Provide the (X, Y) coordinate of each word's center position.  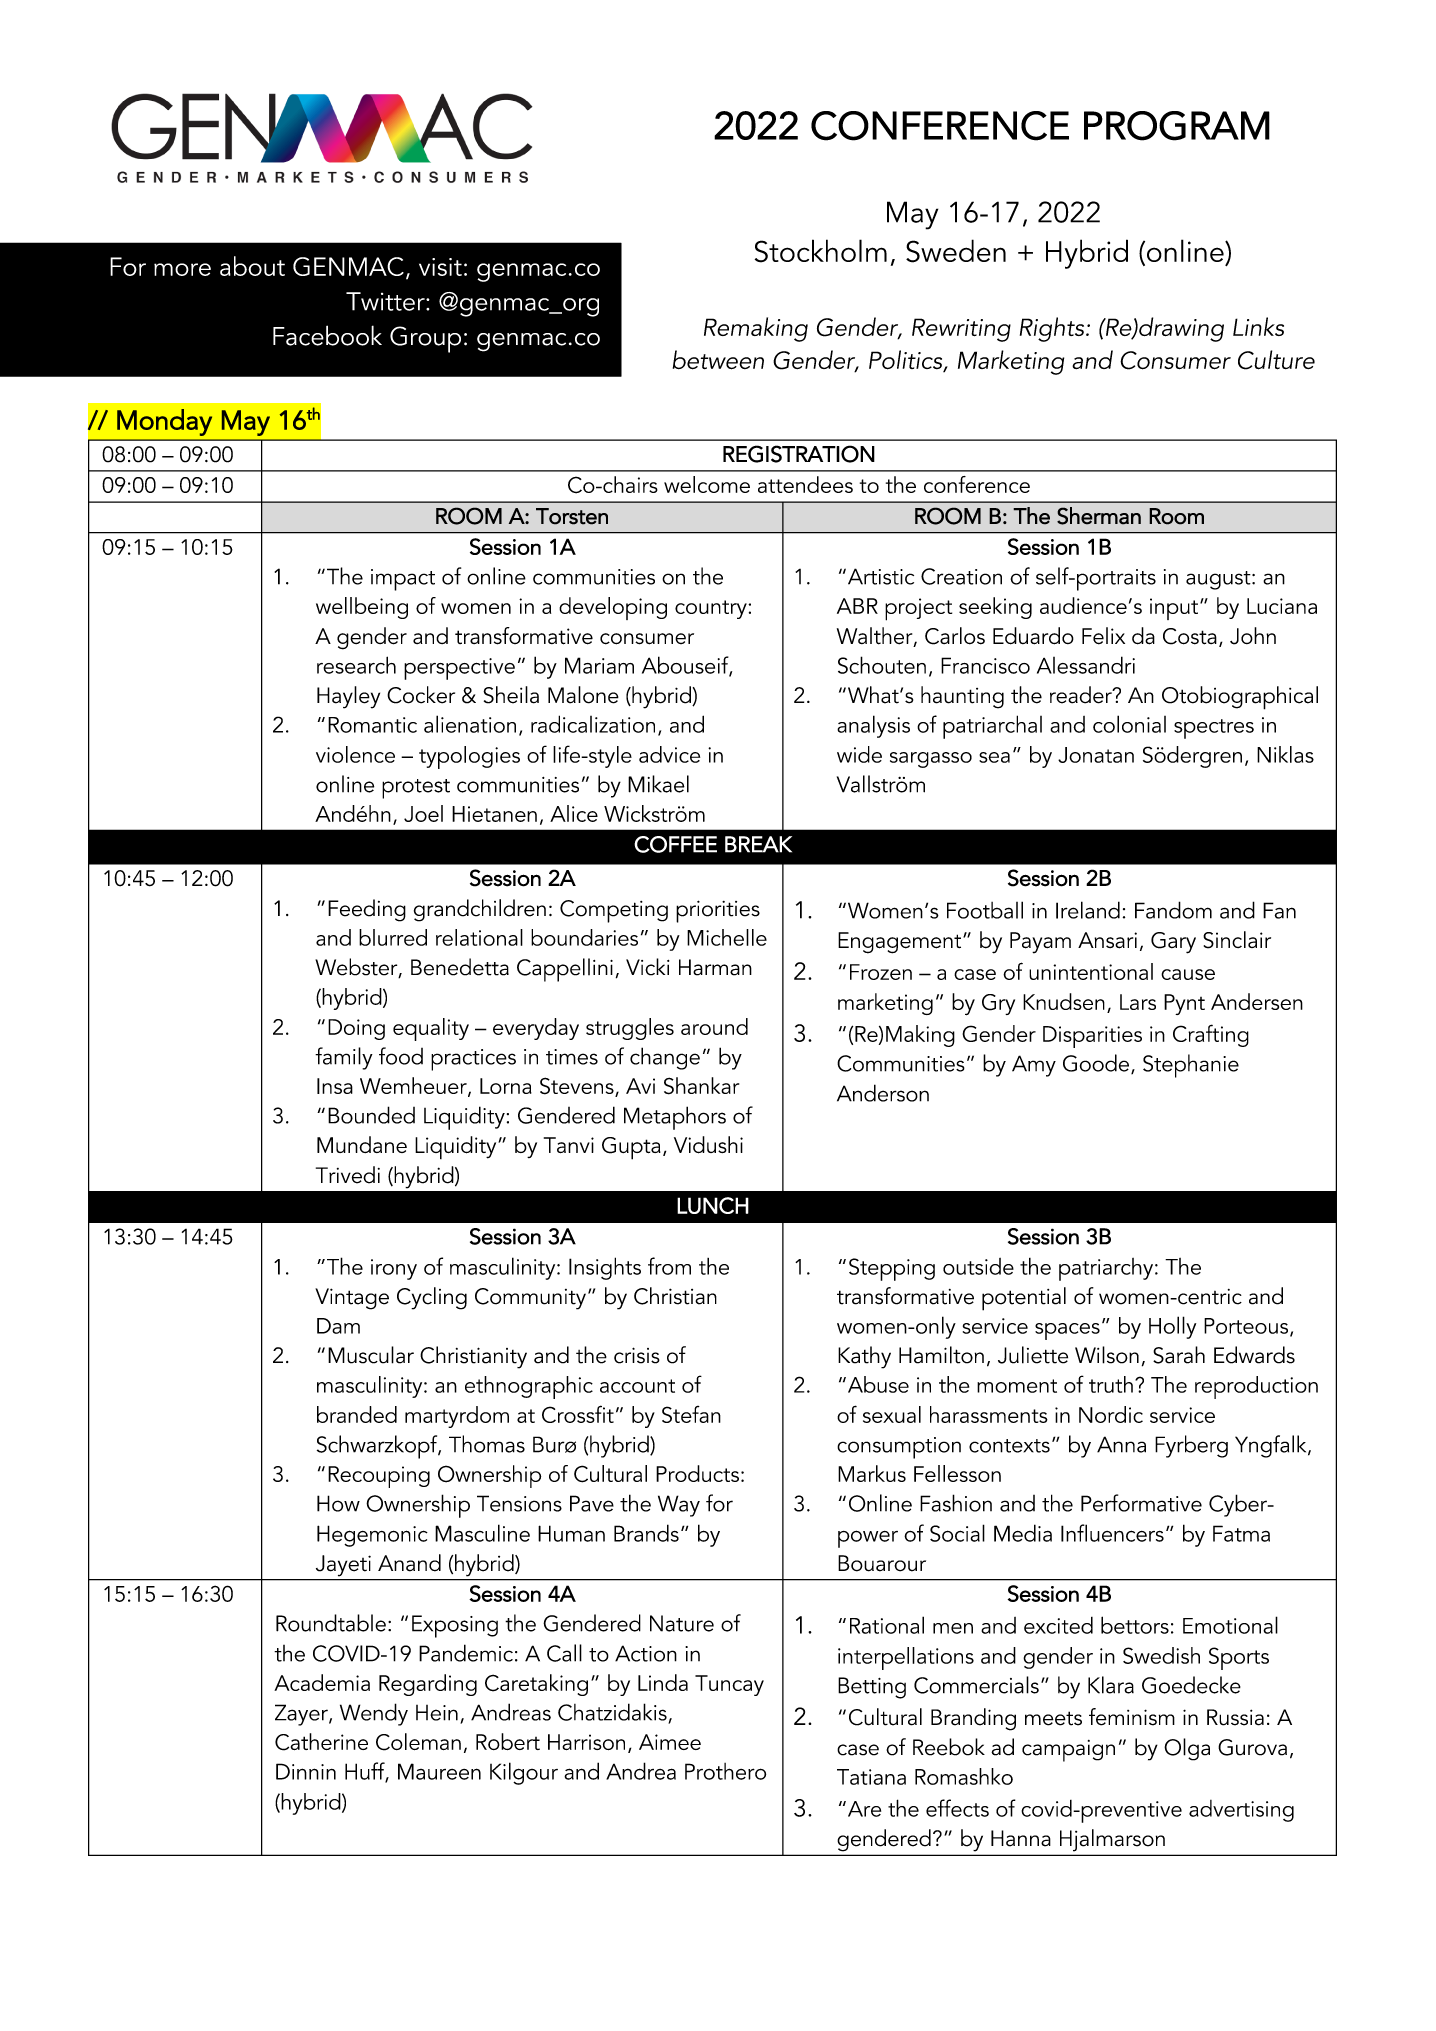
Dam (338, 1326)
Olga (1187, 1749)
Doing (356, 1029)
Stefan (691, 1414)
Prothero (725, 1771)
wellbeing (362, 608)
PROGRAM (1177, 126)
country (712, 609)
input (1174, 609)
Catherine (321, 1742)
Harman (715, 967)
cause (1188, 974)
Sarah (1179, 1355)
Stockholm (821, 251)
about (252, 266)
